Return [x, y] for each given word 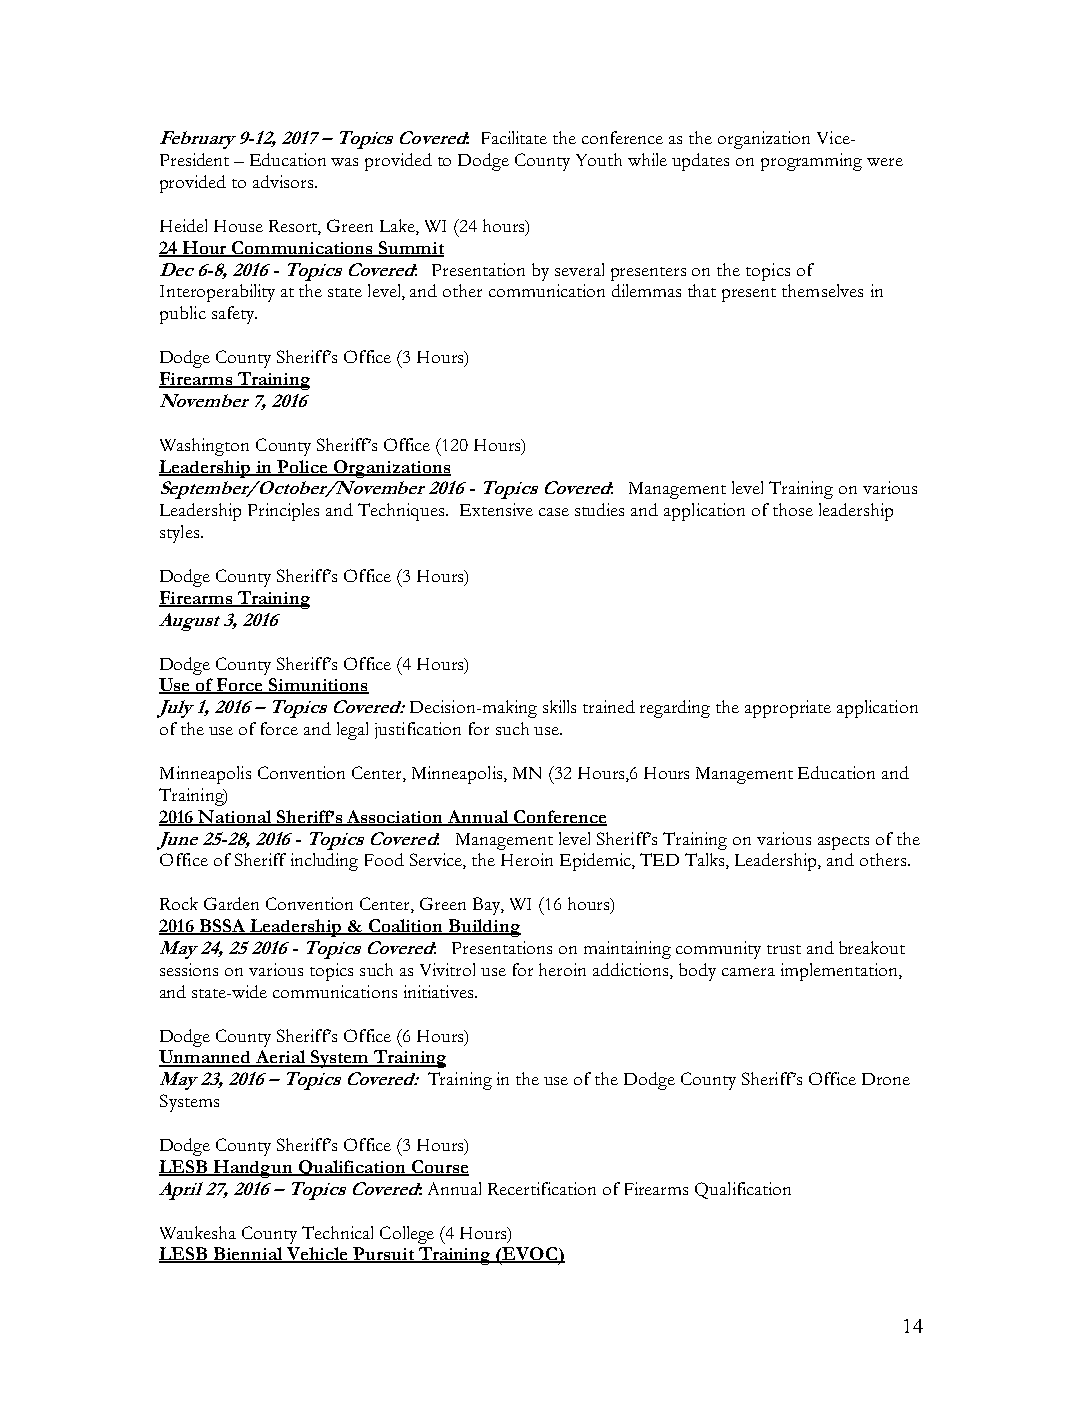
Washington [204, 447]
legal [352, 731]
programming [811, 162]
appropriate [788, 709]
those [793, 509]
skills [559, 706]
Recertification [542, 1188]
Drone [886, 1079]
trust [784, 949]
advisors [284, 181]
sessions [189, 969]
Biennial [248, 1255]
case [554, 512]
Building [484, 928]
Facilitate [514, 137]
